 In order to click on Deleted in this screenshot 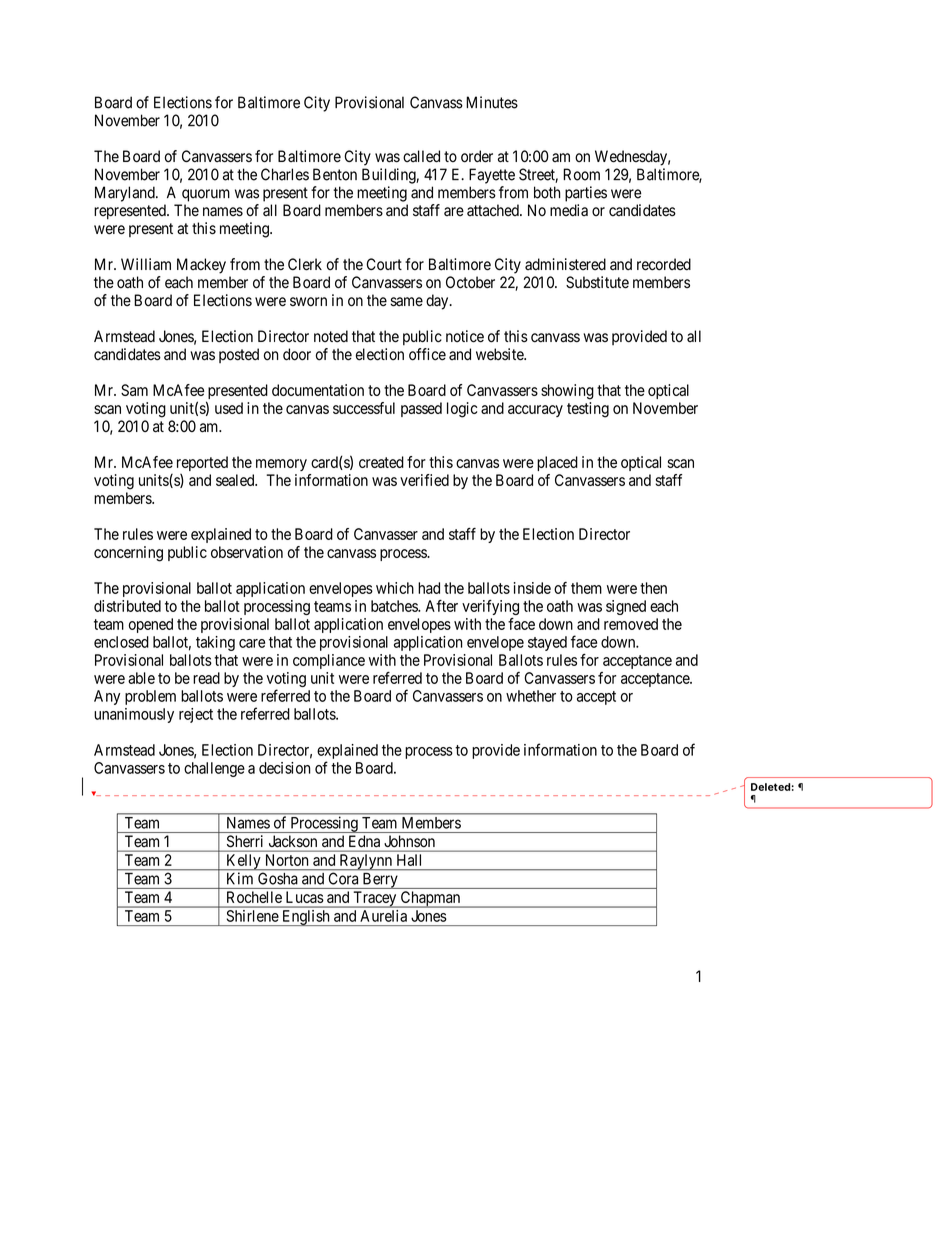, I will do `click(770, 787)`.
